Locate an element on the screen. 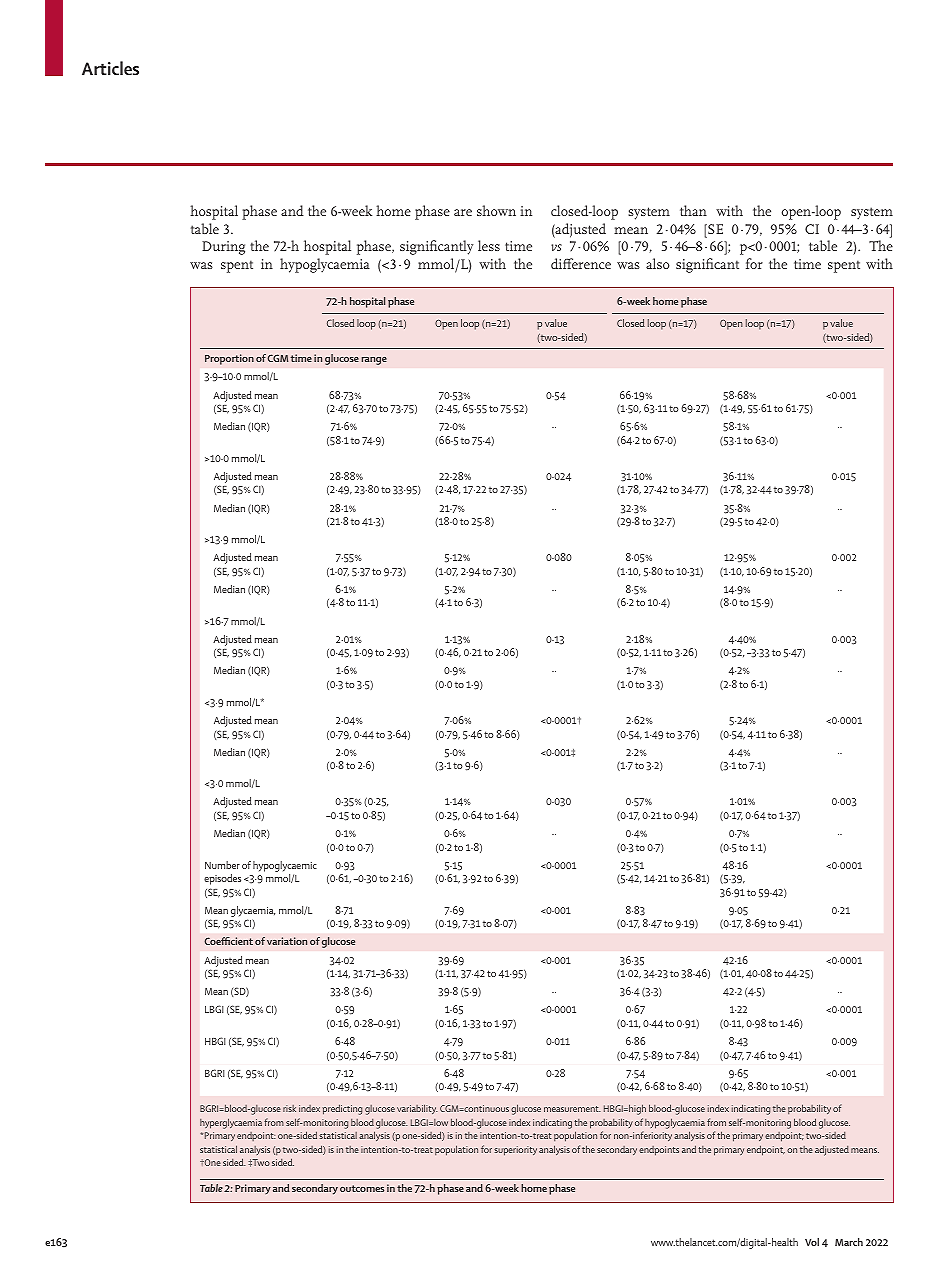 This screenshot has height=1279, width=952. Number is located at coordinates (222, 865).
